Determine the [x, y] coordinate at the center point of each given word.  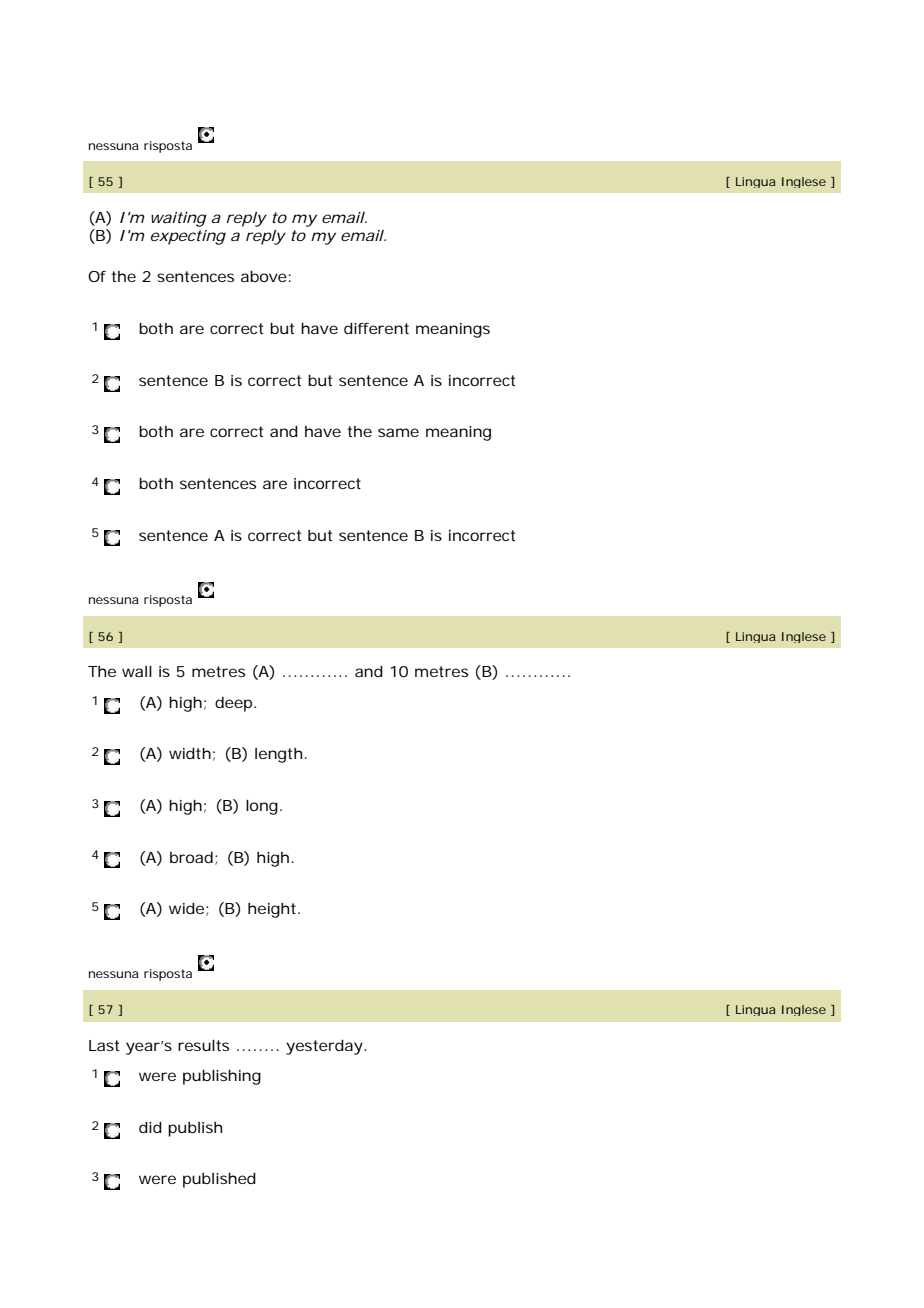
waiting [179, 219]
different [376, 328]
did [150, 1127]
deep [235, 704]
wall [137, 671]
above [264, 276]
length [278, 755]
